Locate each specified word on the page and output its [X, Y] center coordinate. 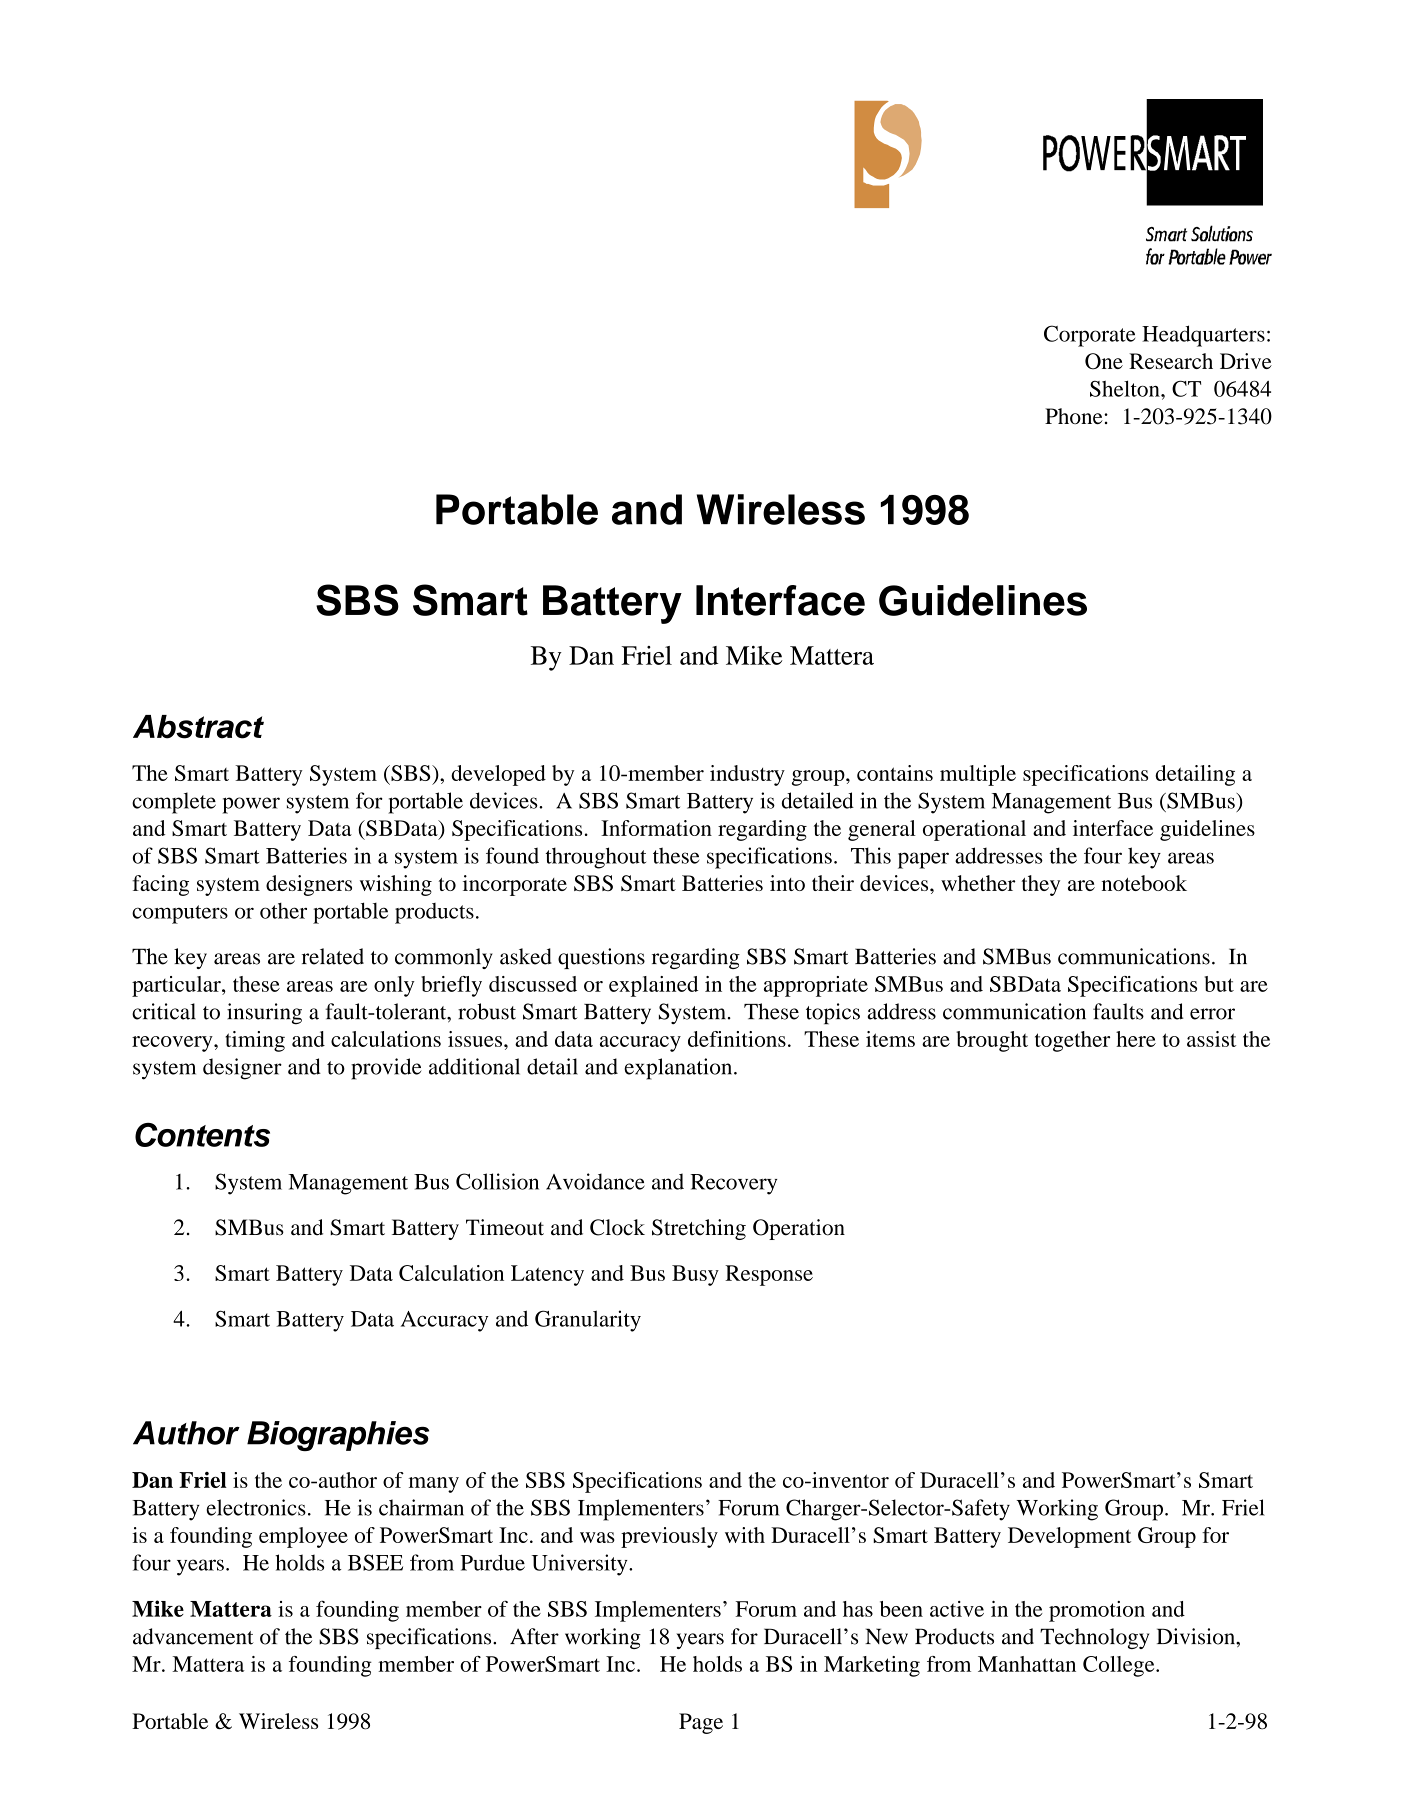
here [1136, 1039]
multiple [978, 775]
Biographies [338, 1436]
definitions [737, 1039]
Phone [1075, 416]
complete [174, 803]
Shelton [1126, 388]
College [1120, 1666]
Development [1069, 1537]
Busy [695, 1275]
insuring [264, 1014]
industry [747, 775]
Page [701, 1723]
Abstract [198, 727]
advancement [193, 1636]
